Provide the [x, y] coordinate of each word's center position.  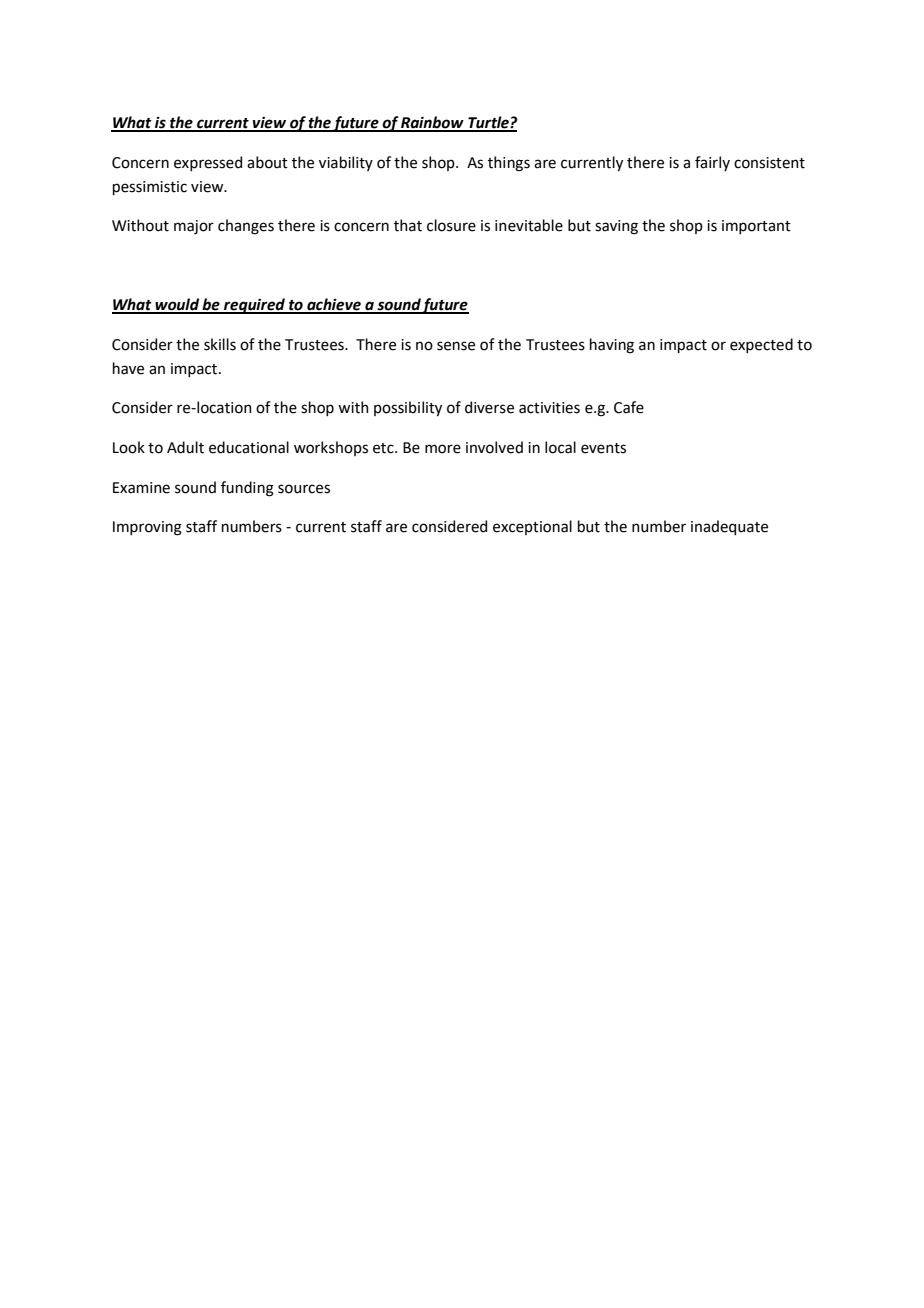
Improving [147, 528]
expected [761, 345]
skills [220, 344]
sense [456, 346]
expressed [208, 163]
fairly [712, 163]
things [509, 164]
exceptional [532, 527]
